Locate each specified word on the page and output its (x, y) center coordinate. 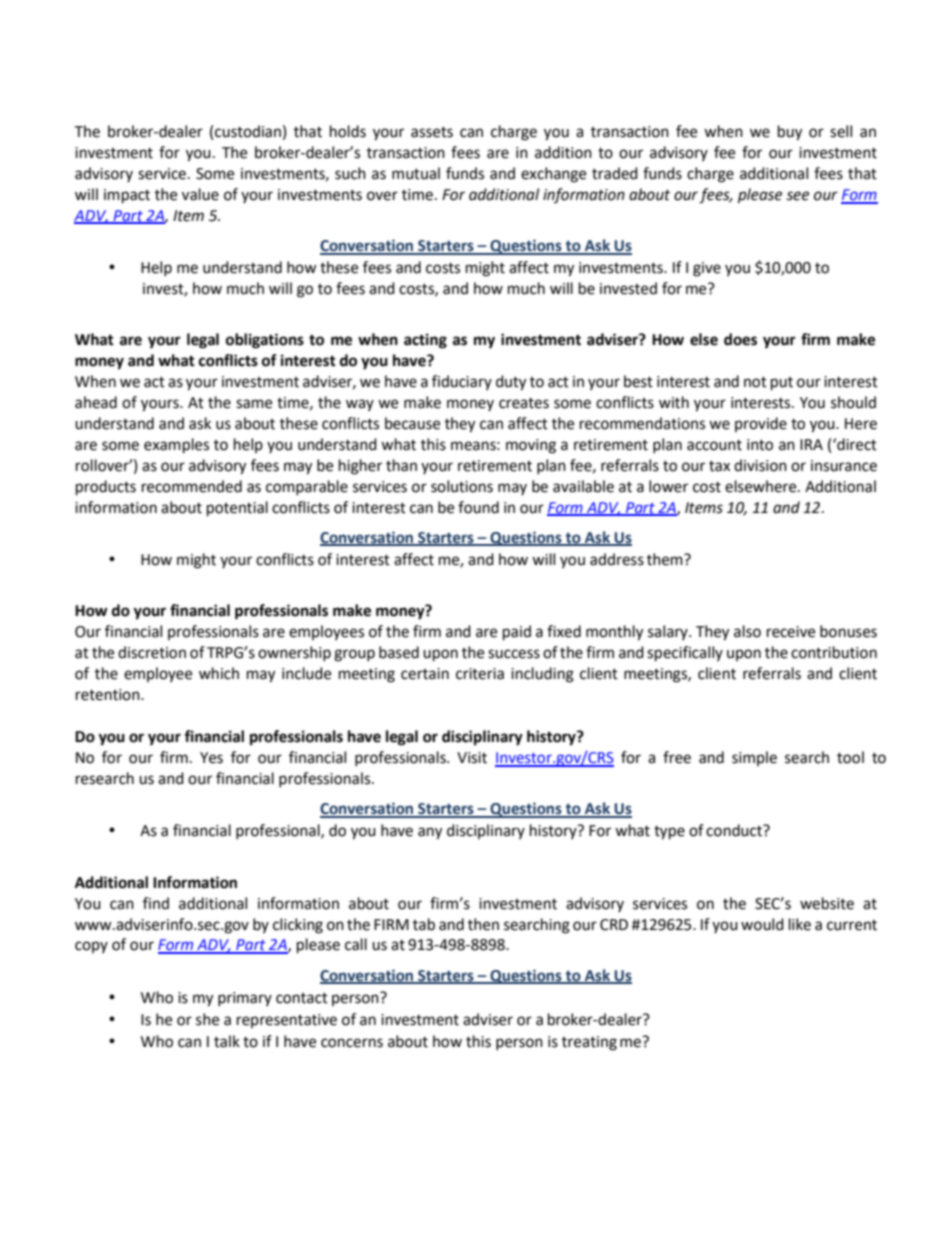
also (747, 631)
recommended (192, 486)
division (760, 465)
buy (790, 133)
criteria (480, 674)
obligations (265, 341)
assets (432, 132)
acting (425, 341)
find (156, 903)
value (200, 194)
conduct (735, 830)
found (478, 507)
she (207, 1019)
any (430, 833)
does (740, 339)
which (219, 673)
